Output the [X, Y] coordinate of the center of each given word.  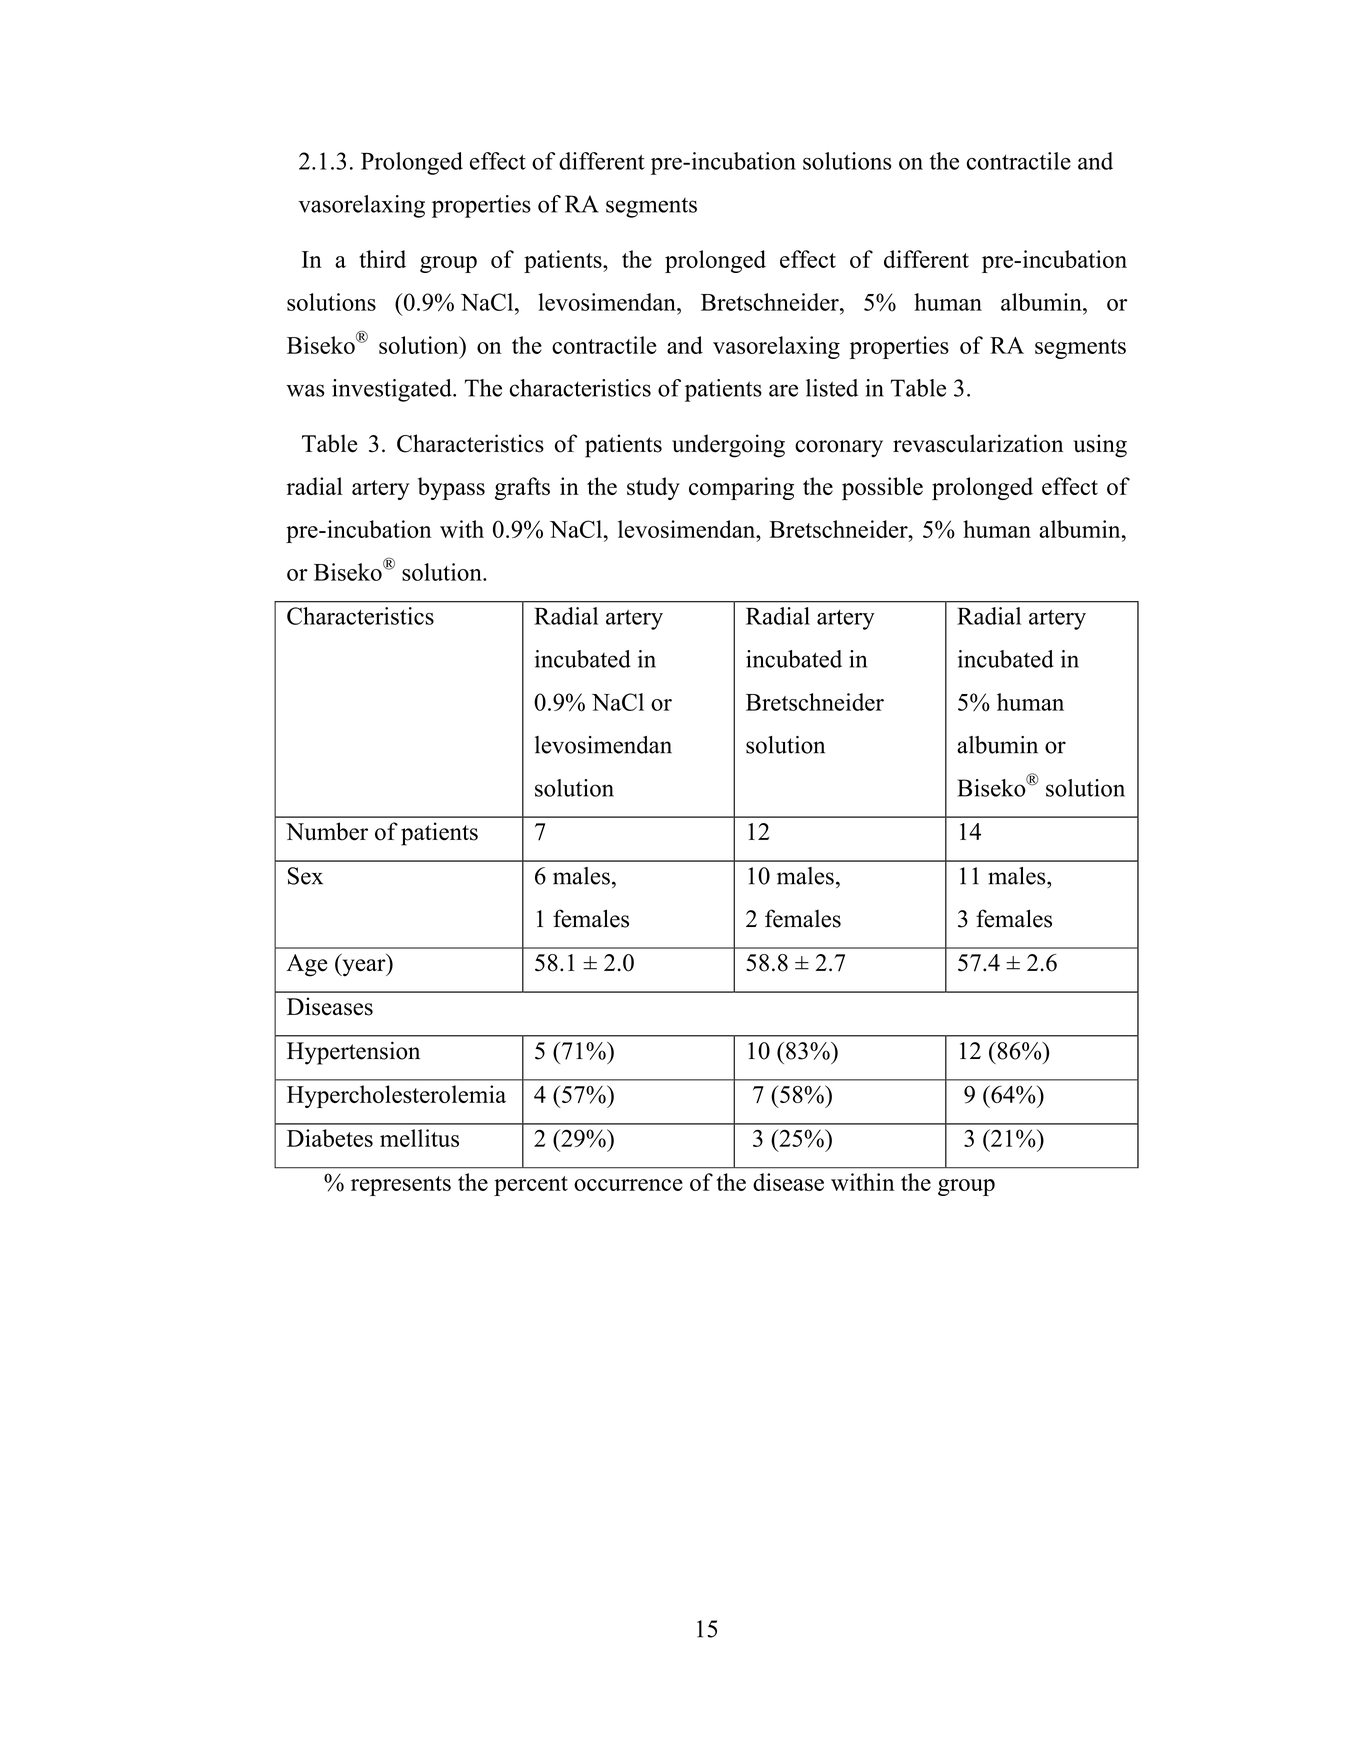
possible [882, 488]
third [382, 259]
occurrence [628, 1185]
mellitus [419, 1138]
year [364, 968]
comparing [741, 488]
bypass [451, 488]
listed [832, 388]
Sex [305, 876]
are [783, 390]
